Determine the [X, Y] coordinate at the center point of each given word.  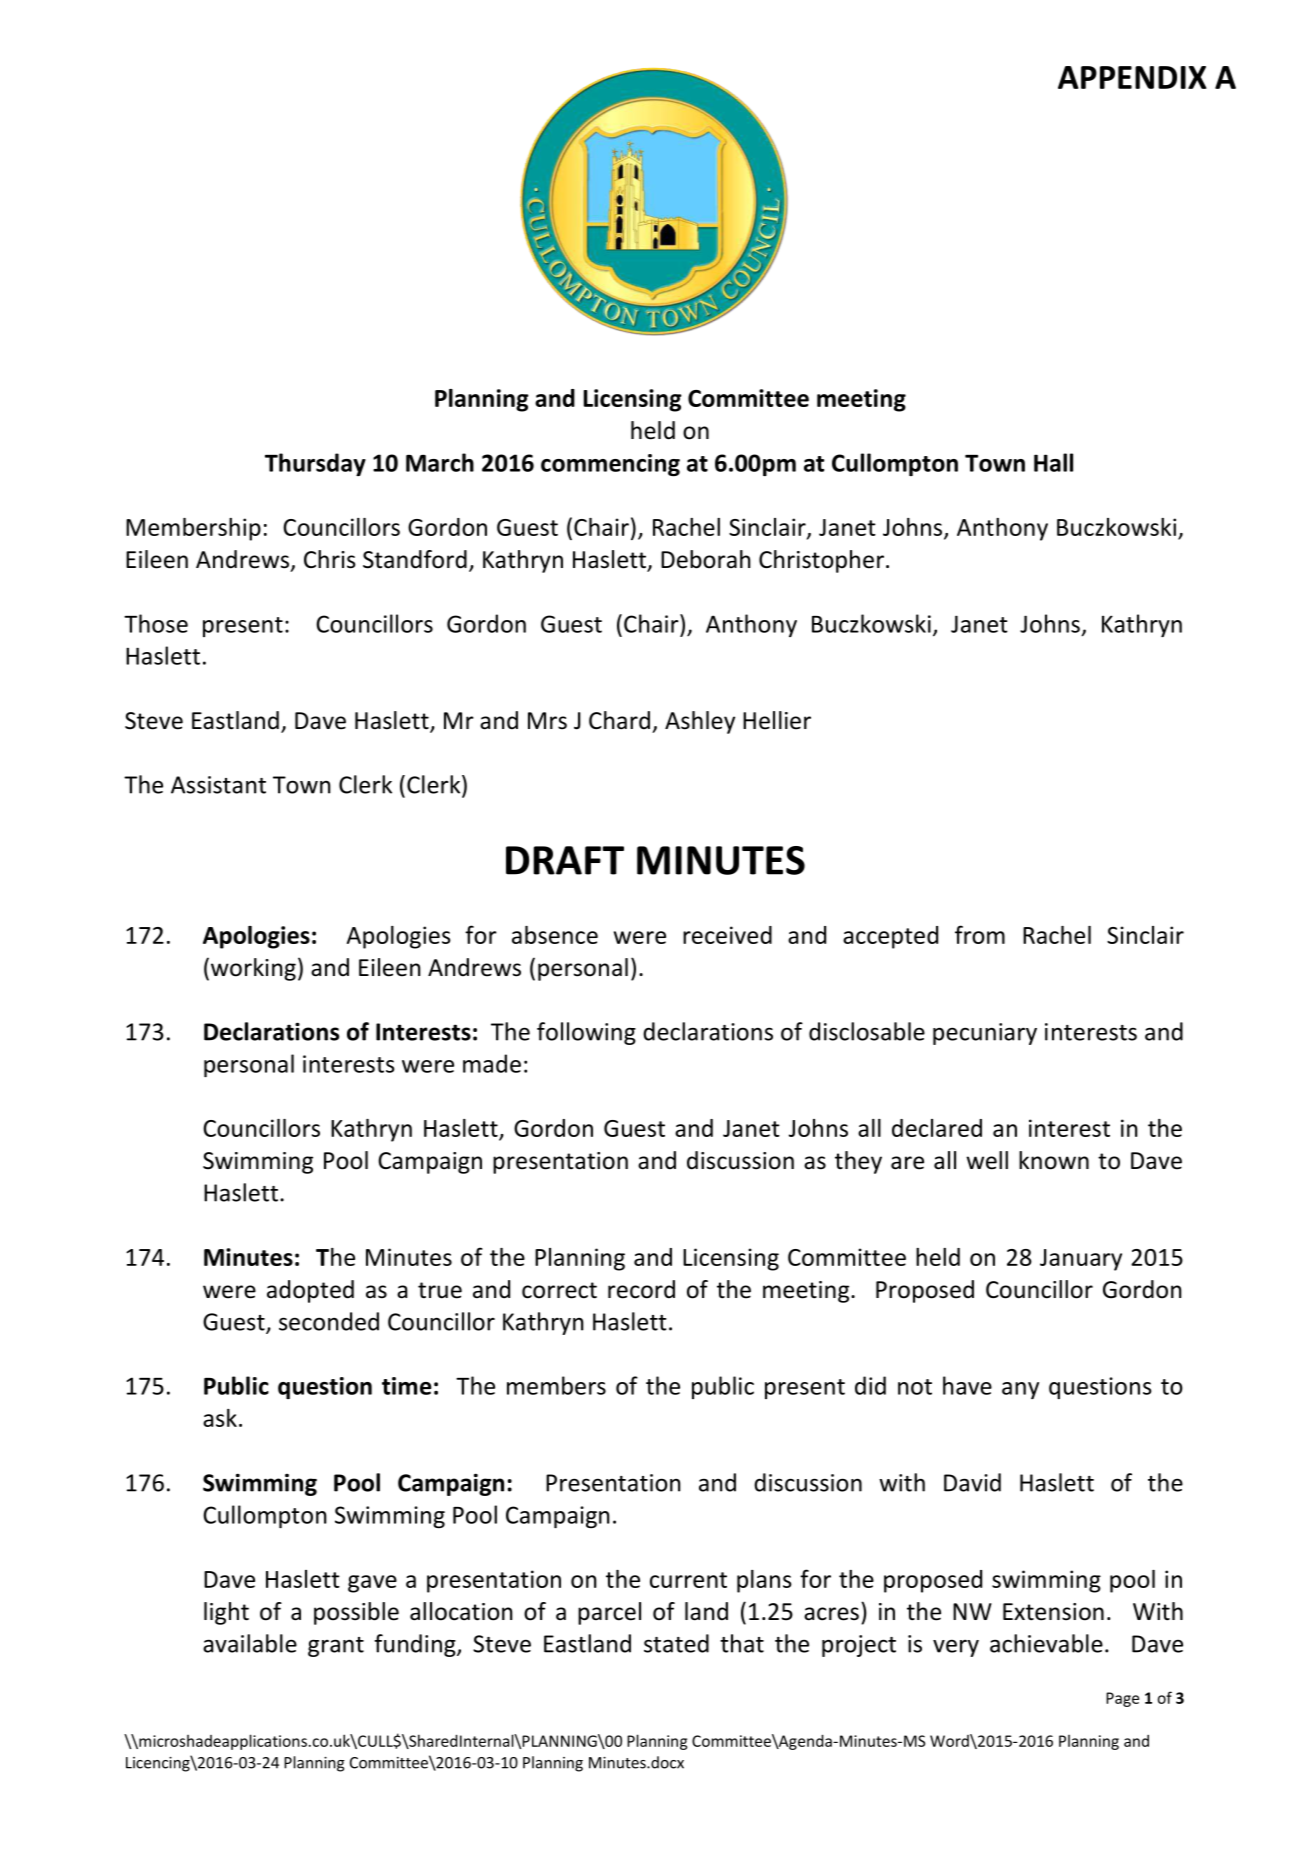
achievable [1046, 1643]
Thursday [315, 464]
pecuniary [985, 1034]
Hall [1053, 462]
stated [676, 1643]
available [250, 1643]
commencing [610, 465]
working [253, 969]
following [586, 1033]
